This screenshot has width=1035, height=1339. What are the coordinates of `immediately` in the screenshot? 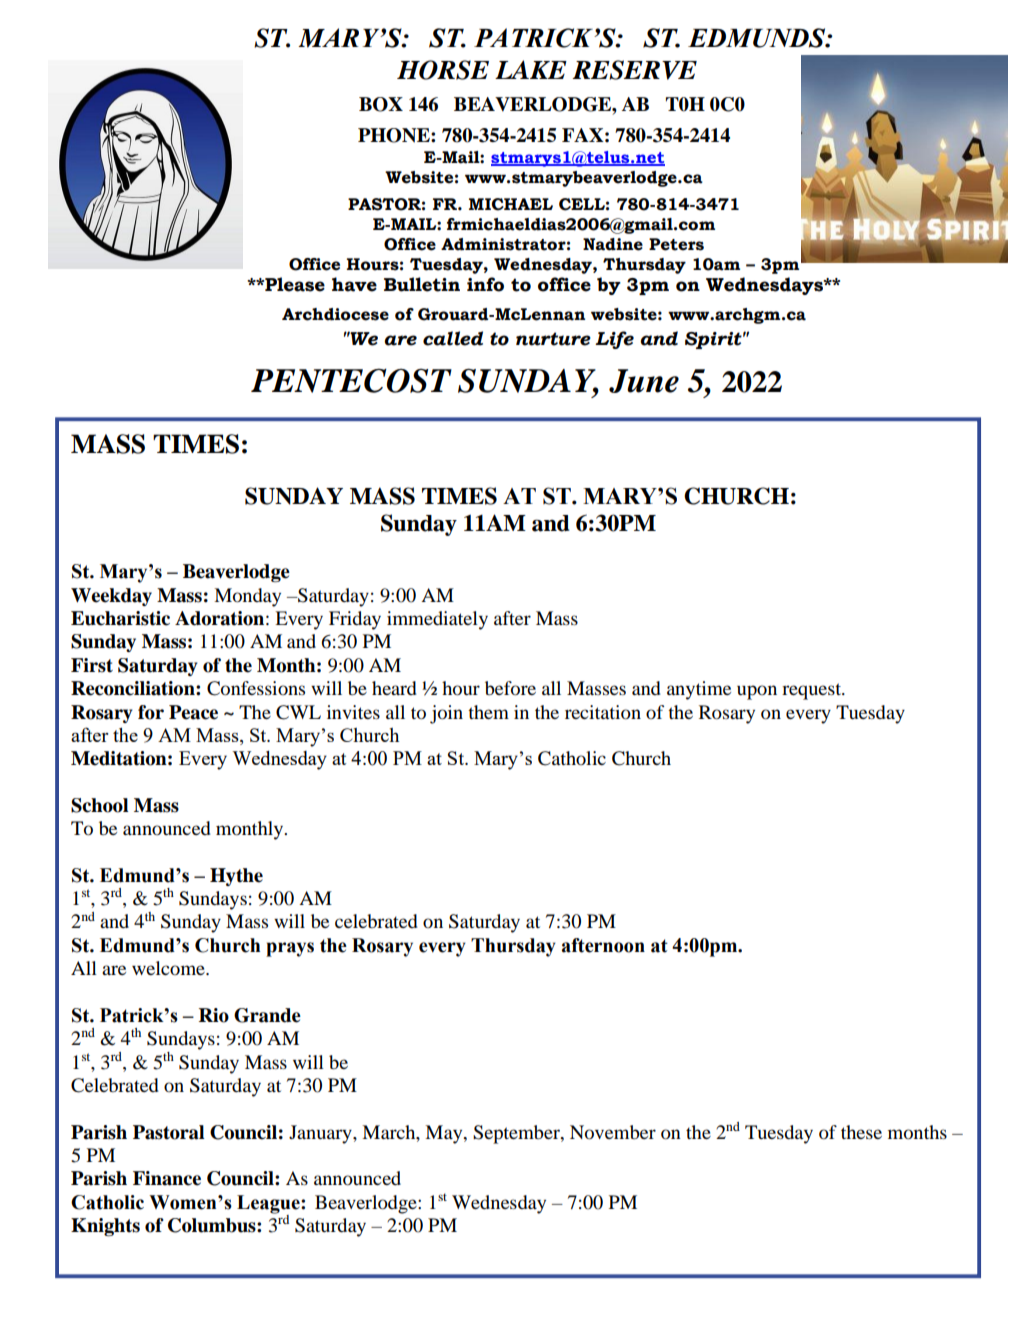 It's located at (437, 620).
